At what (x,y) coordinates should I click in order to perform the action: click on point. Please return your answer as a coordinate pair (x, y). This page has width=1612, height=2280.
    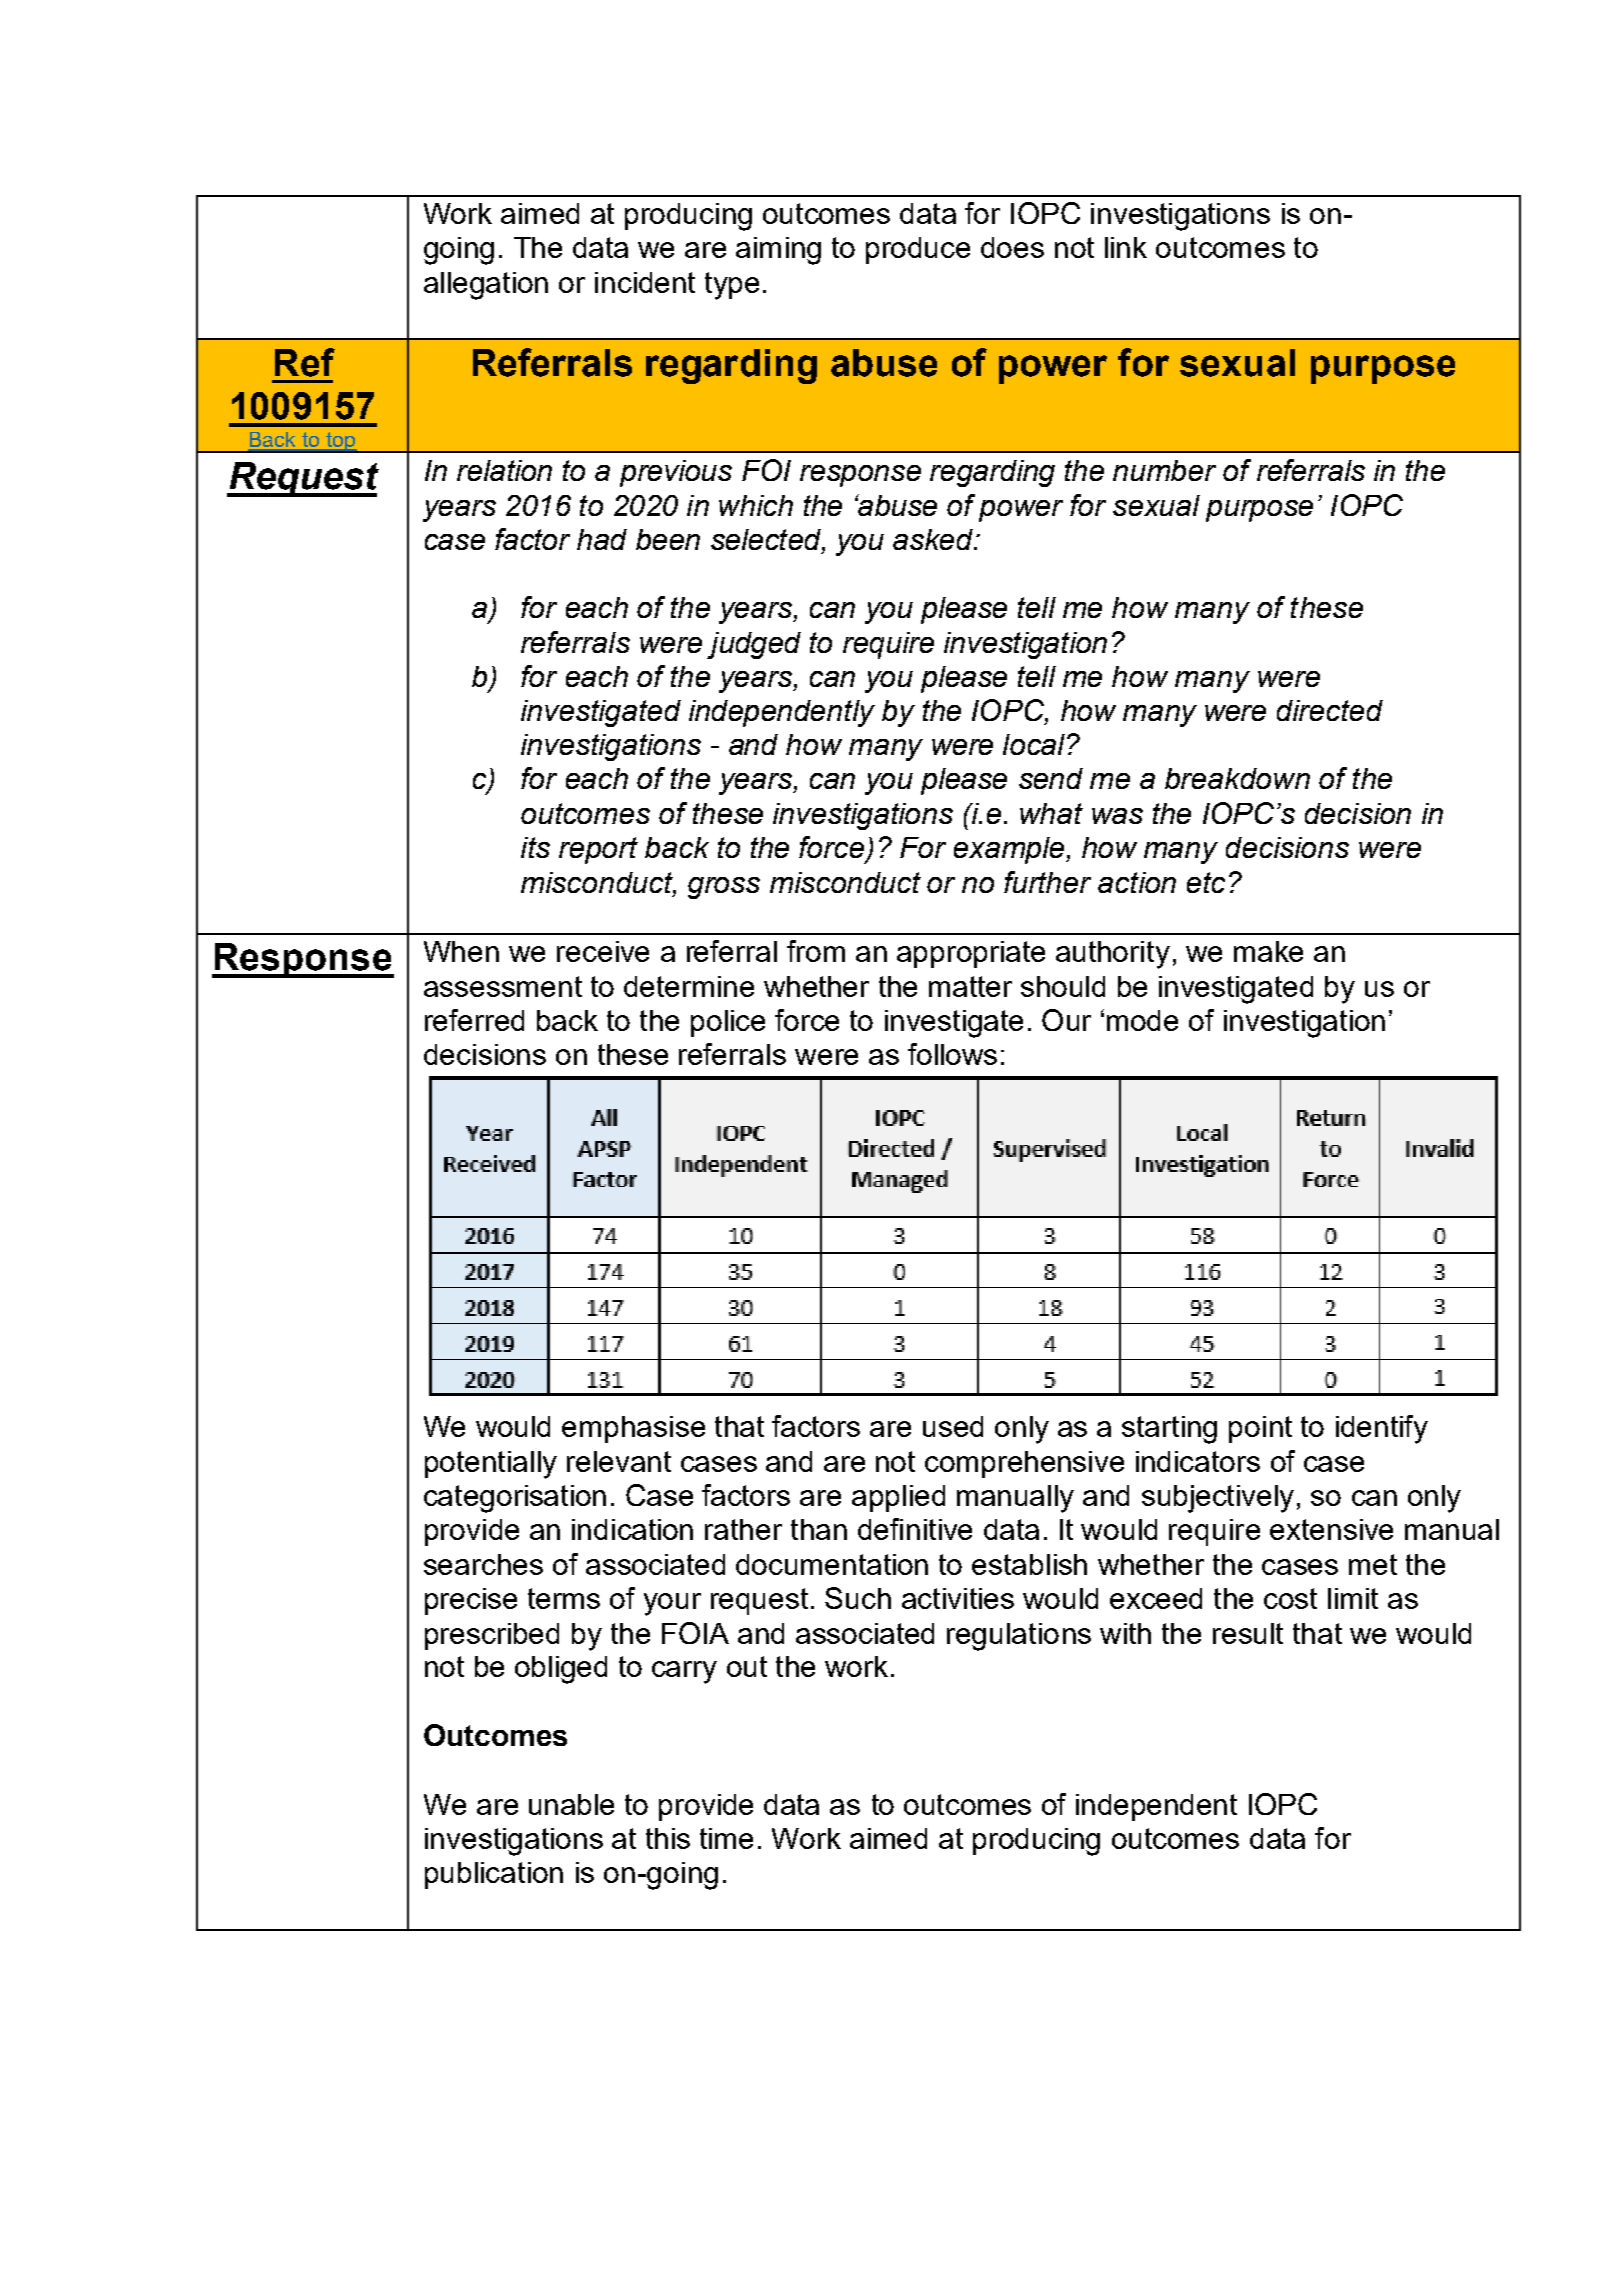
    Looking at the image, I should click on (1260, 1429).
